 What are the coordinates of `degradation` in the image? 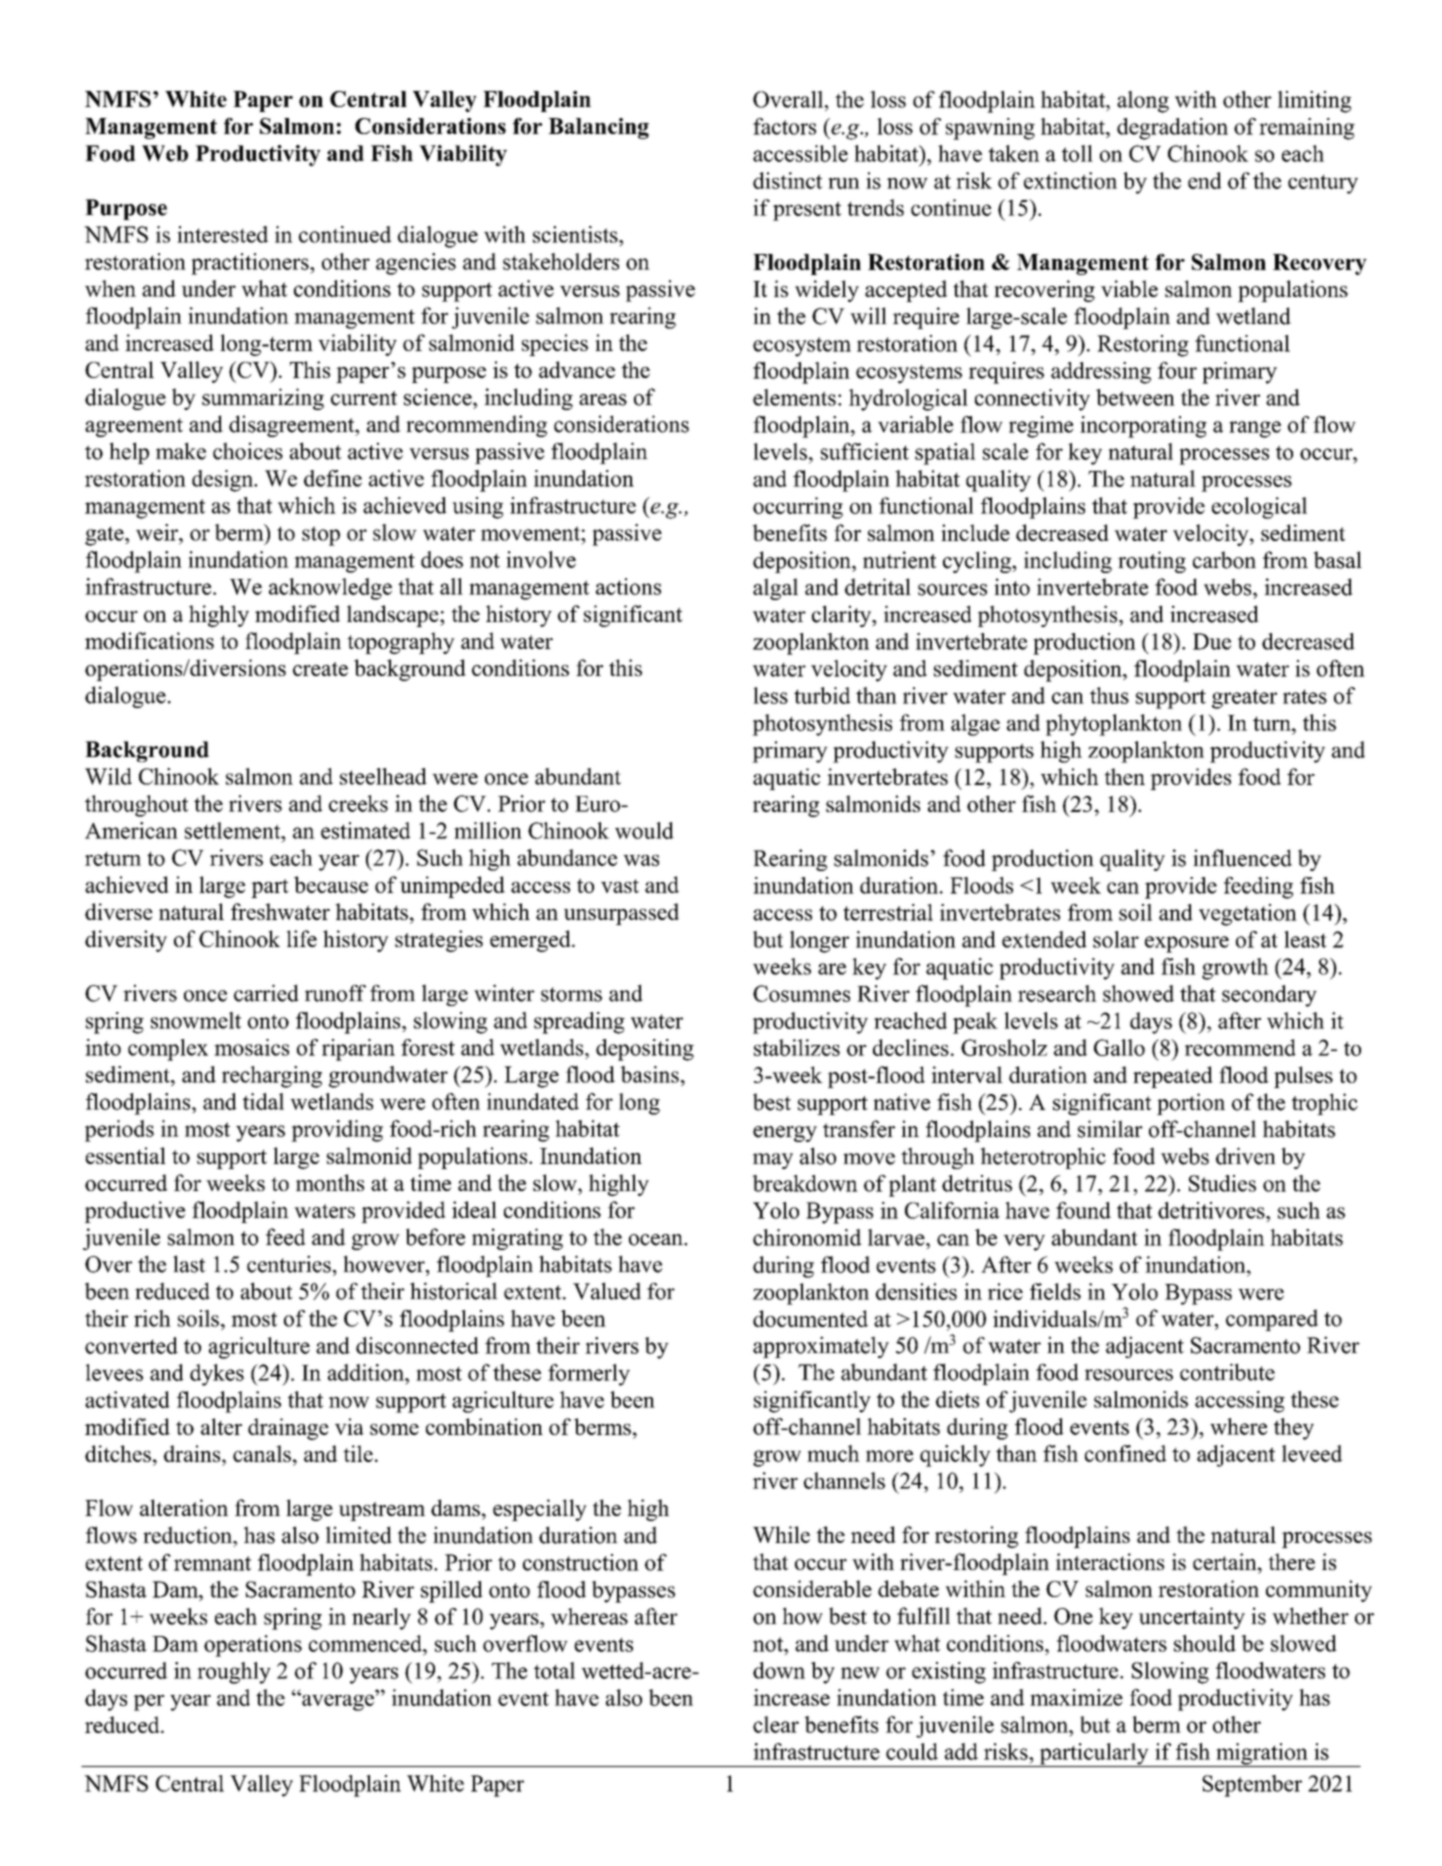 It's located at (1172, 129).
